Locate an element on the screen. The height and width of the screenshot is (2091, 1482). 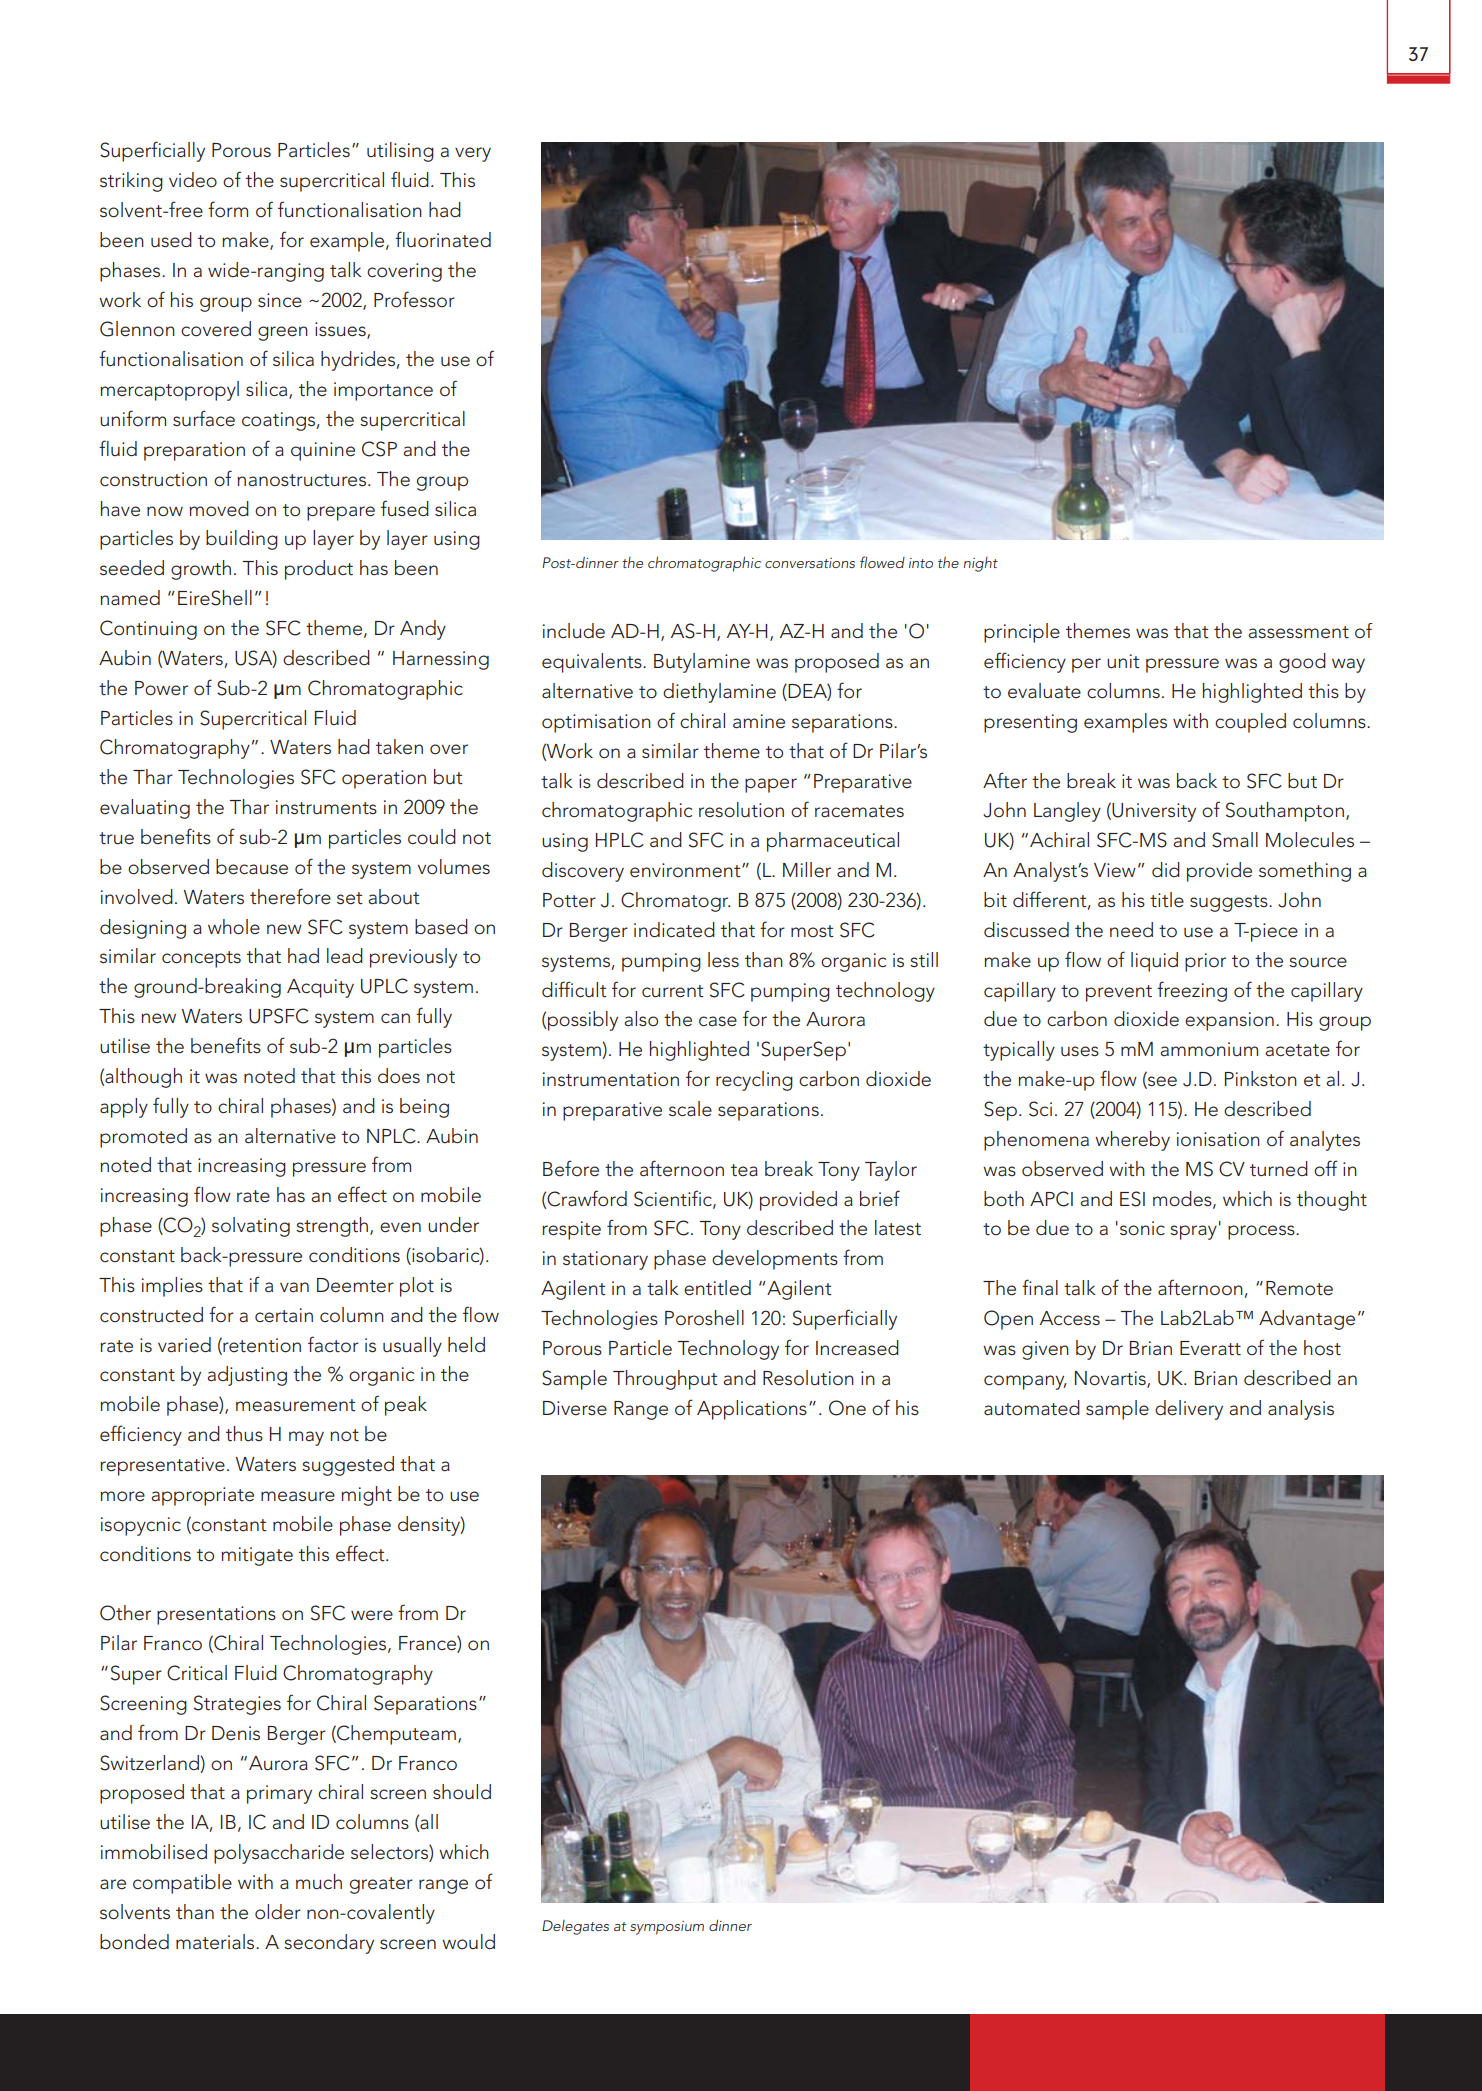
analysis is located at coordinates (1301, 1410).
